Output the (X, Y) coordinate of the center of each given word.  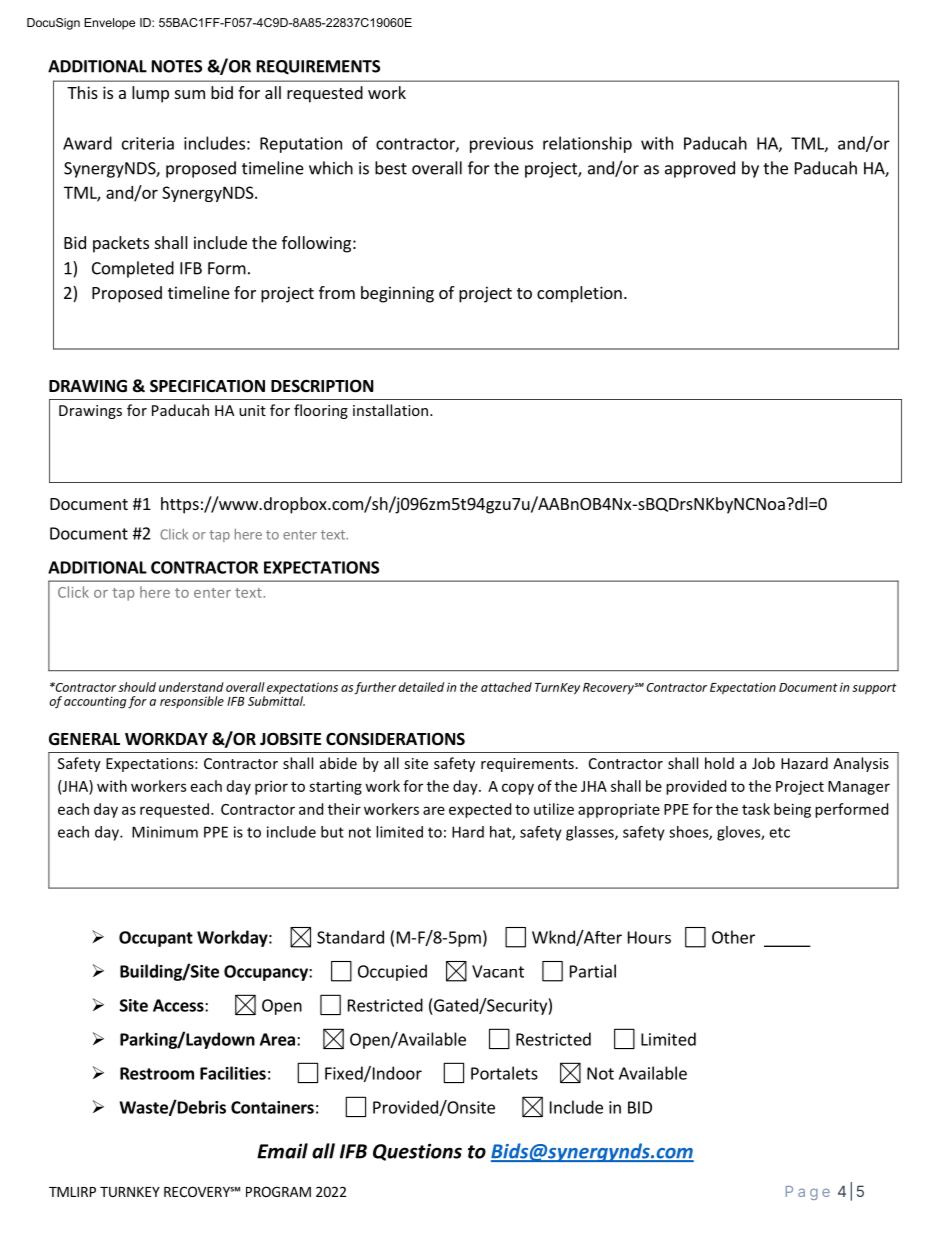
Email (282, 1151)
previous (501, 145)
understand (191, 687)
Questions (417, 1152)
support (874, 688)
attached (506, 687)
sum (190, 94)
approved (700, 169)
